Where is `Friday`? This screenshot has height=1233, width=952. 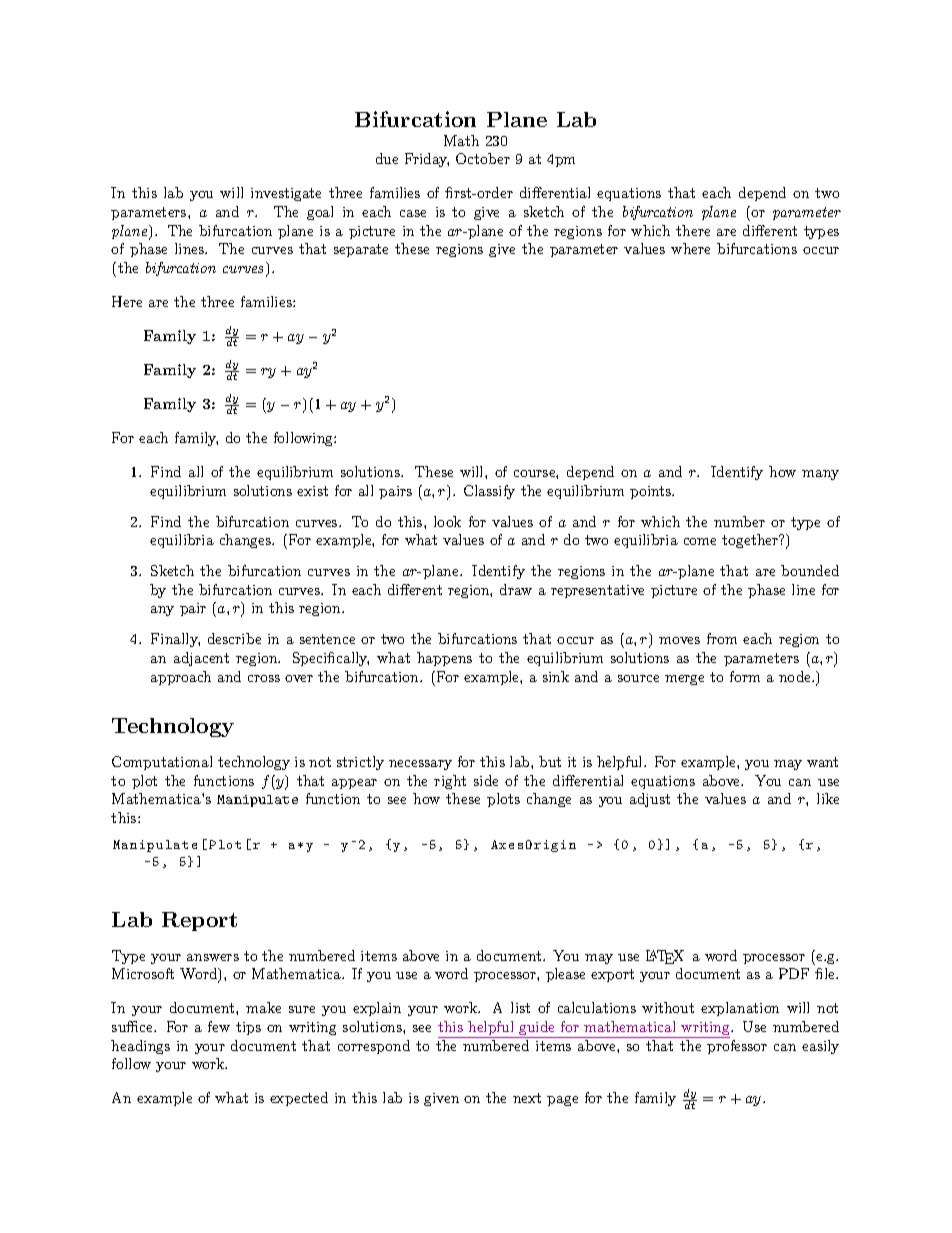 Friday is located at coordinates (427, 160).
